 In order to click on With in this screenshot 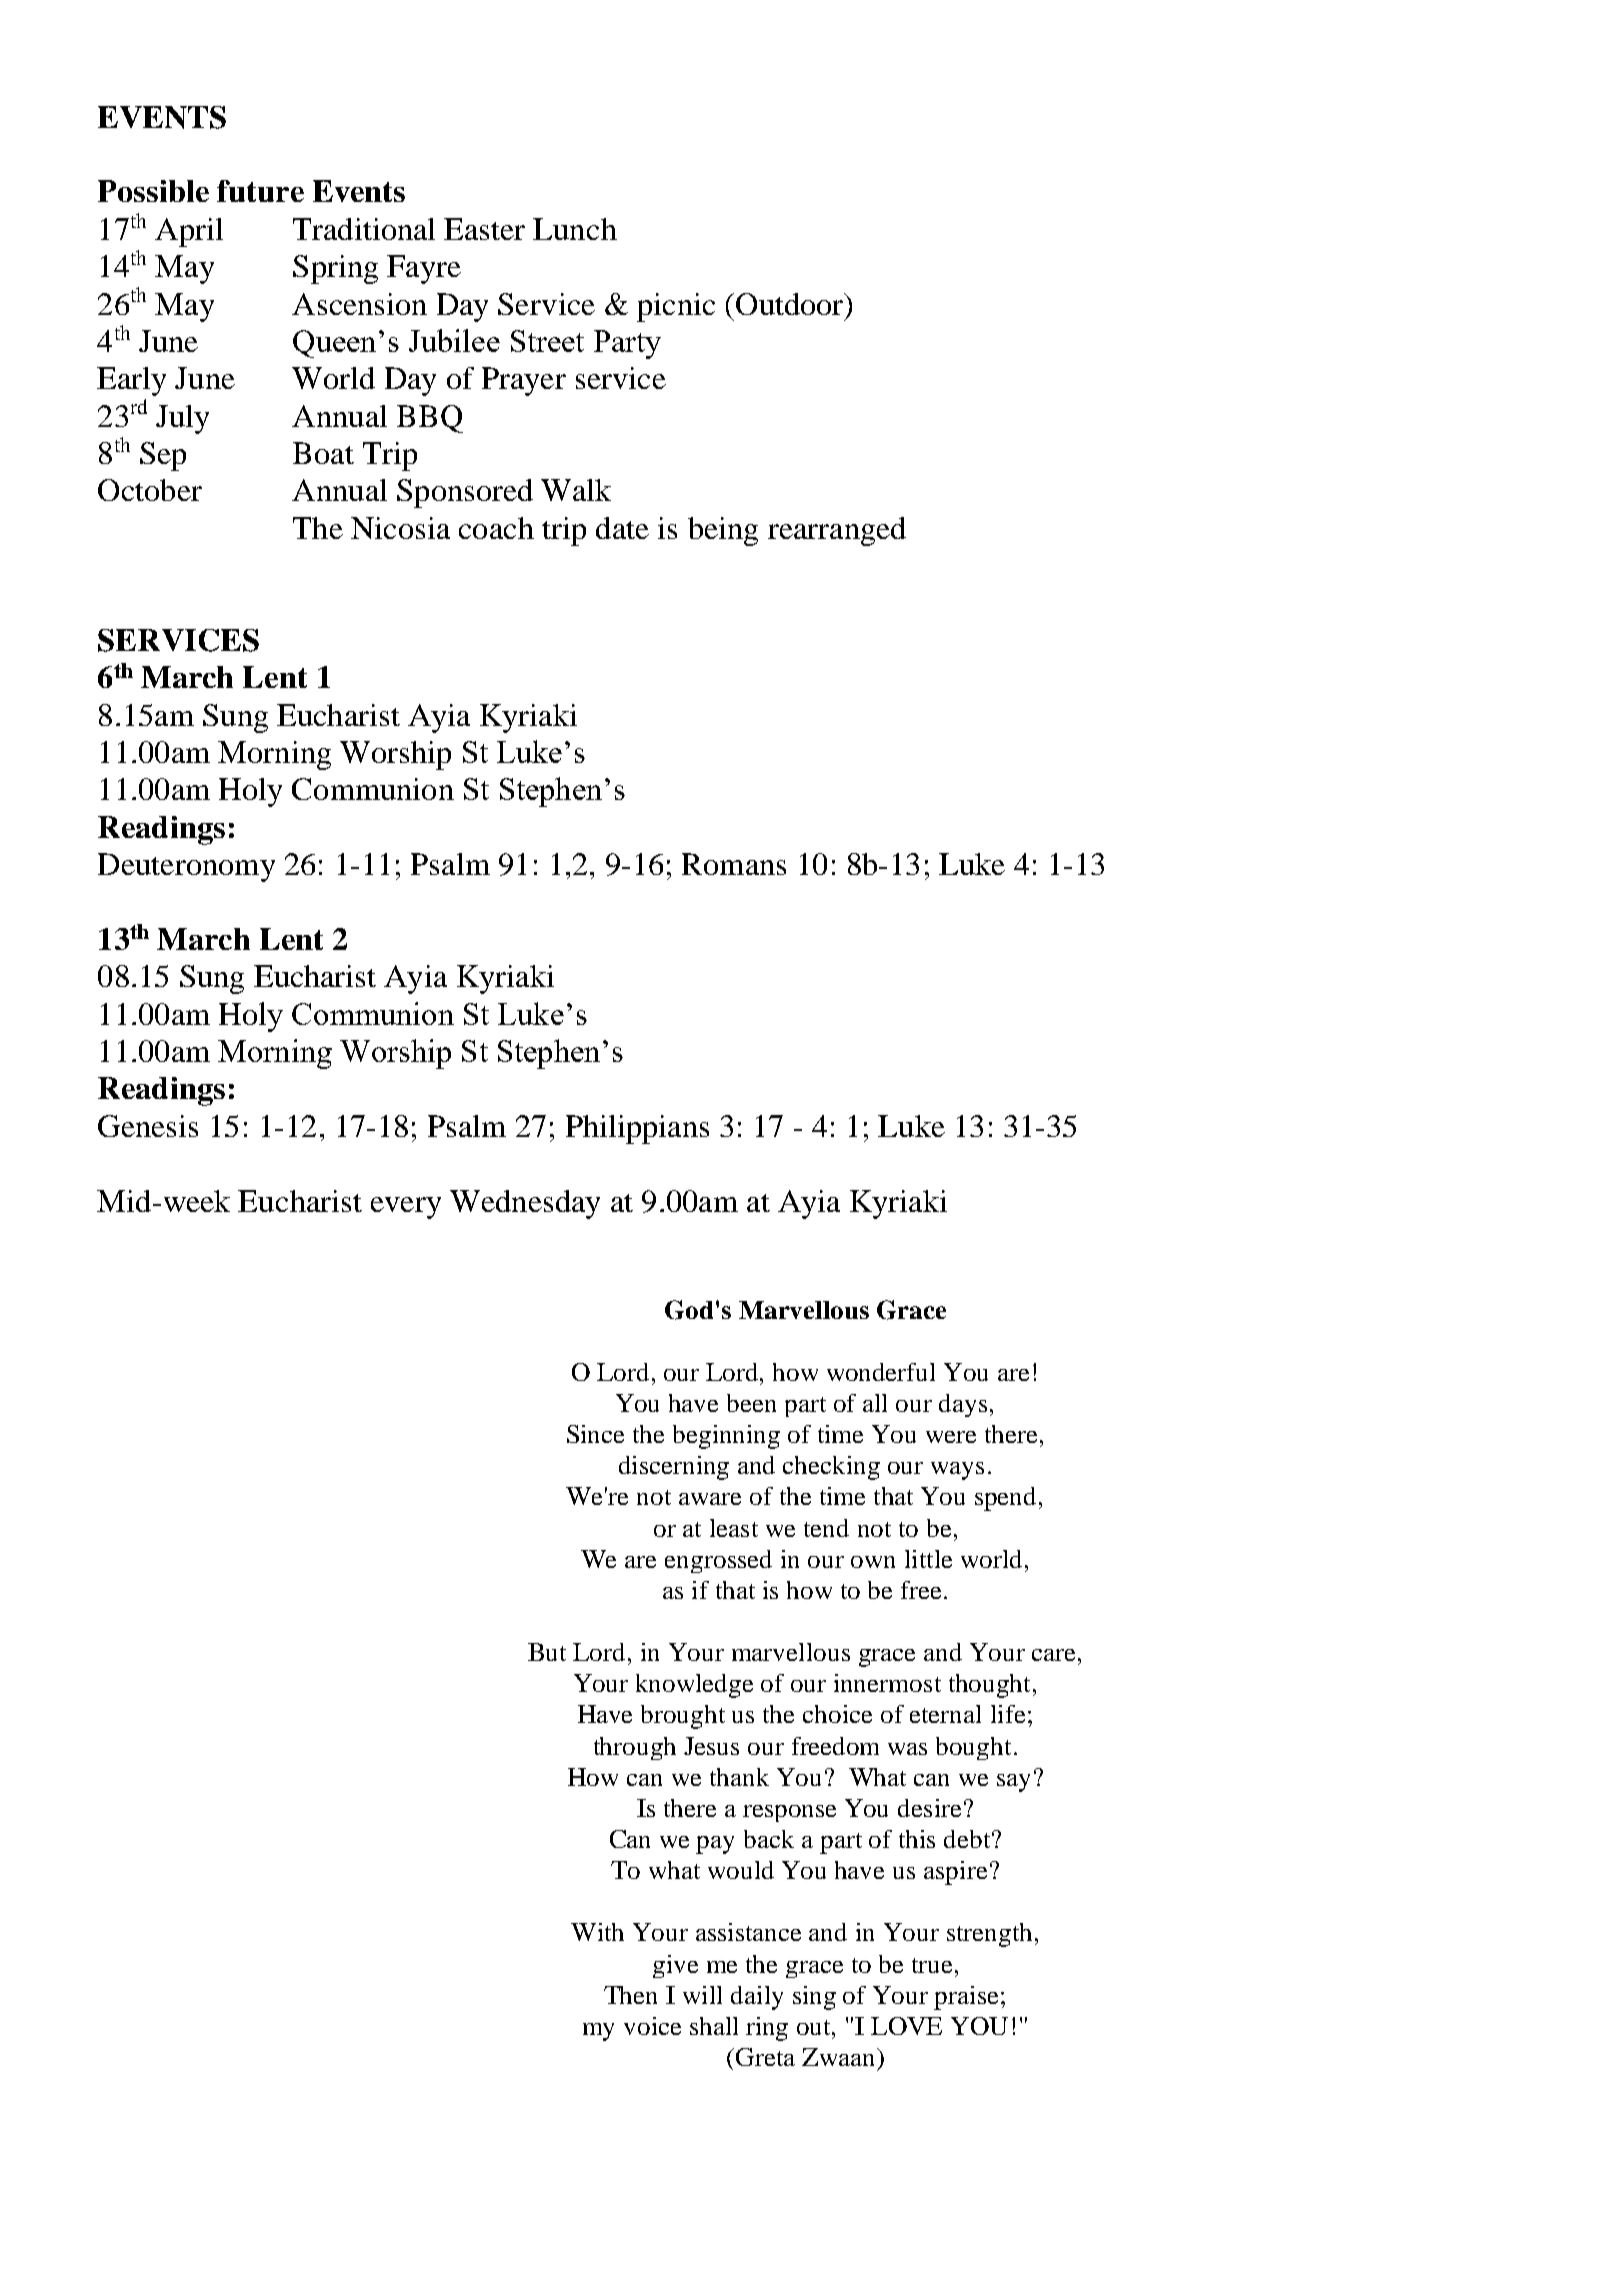, I will do `click(597, 1932)`.
